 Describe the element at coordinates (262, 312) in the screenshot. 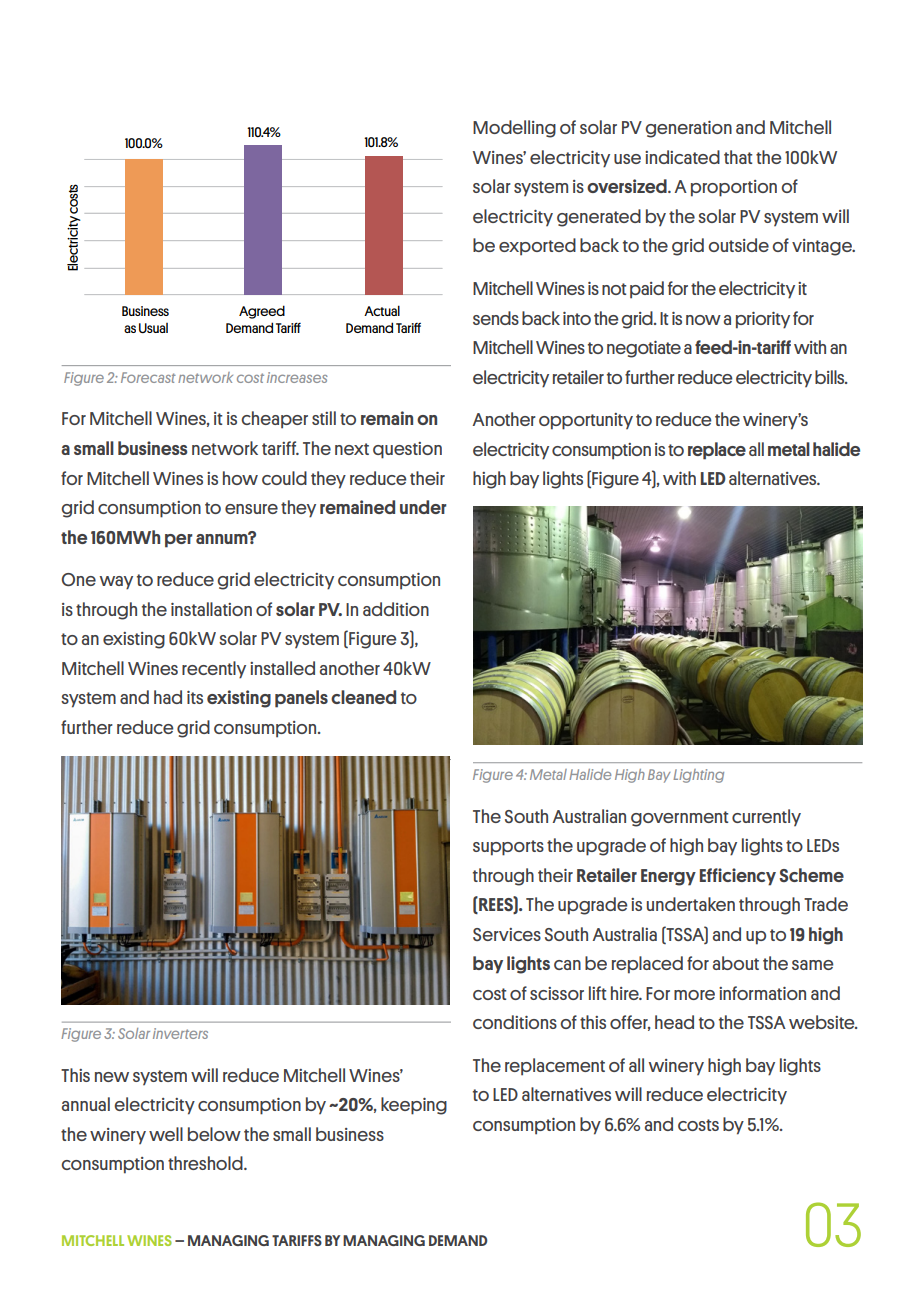

I see `Agreed` at that location.
